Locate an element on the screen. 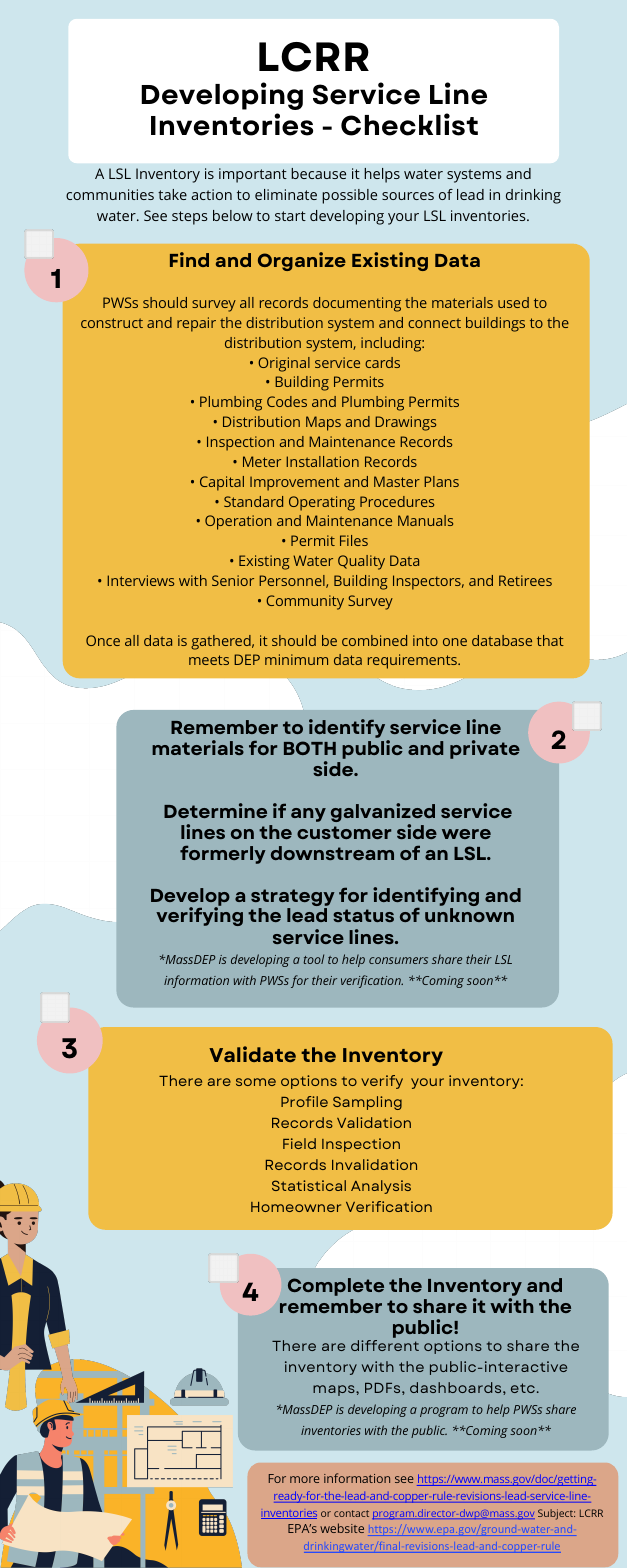 Image resolution: width=627 pixels, height=1568 pixels. unknown is located at coordinates (469, 915).
